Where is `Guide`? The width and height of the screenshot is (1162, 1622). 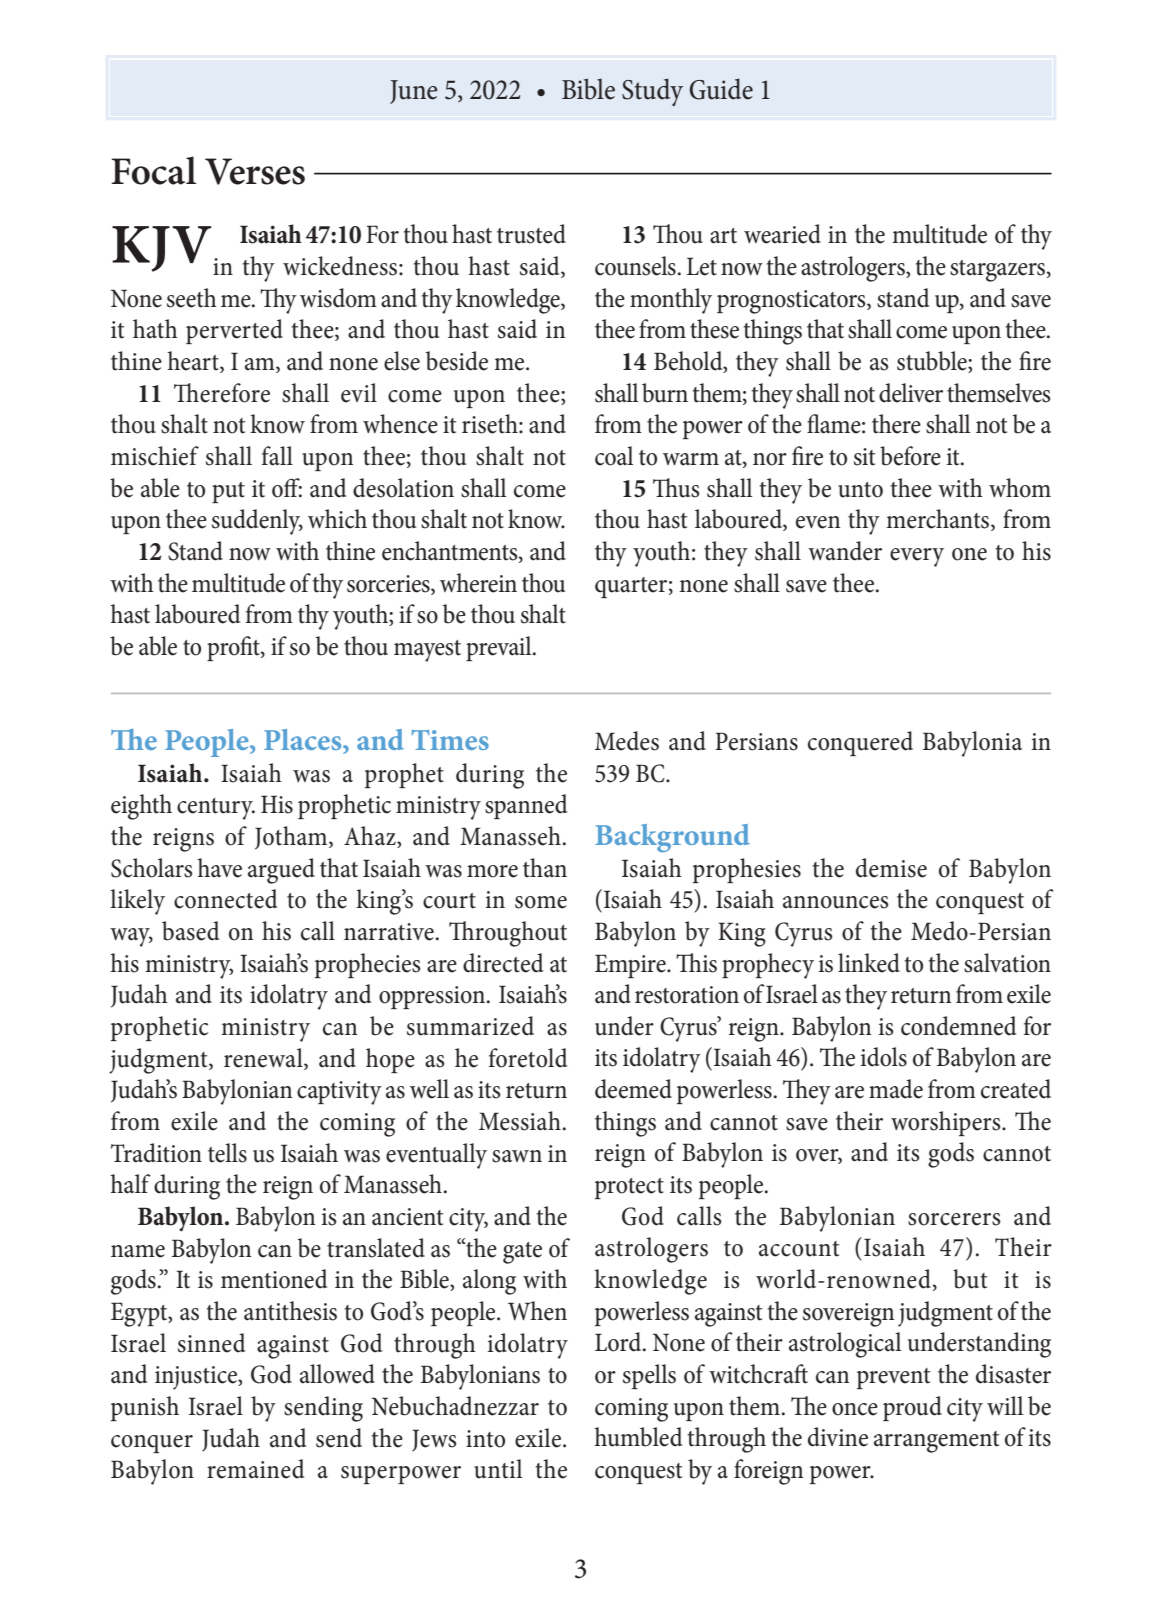
Guide is located at coordinates (721, 89).
